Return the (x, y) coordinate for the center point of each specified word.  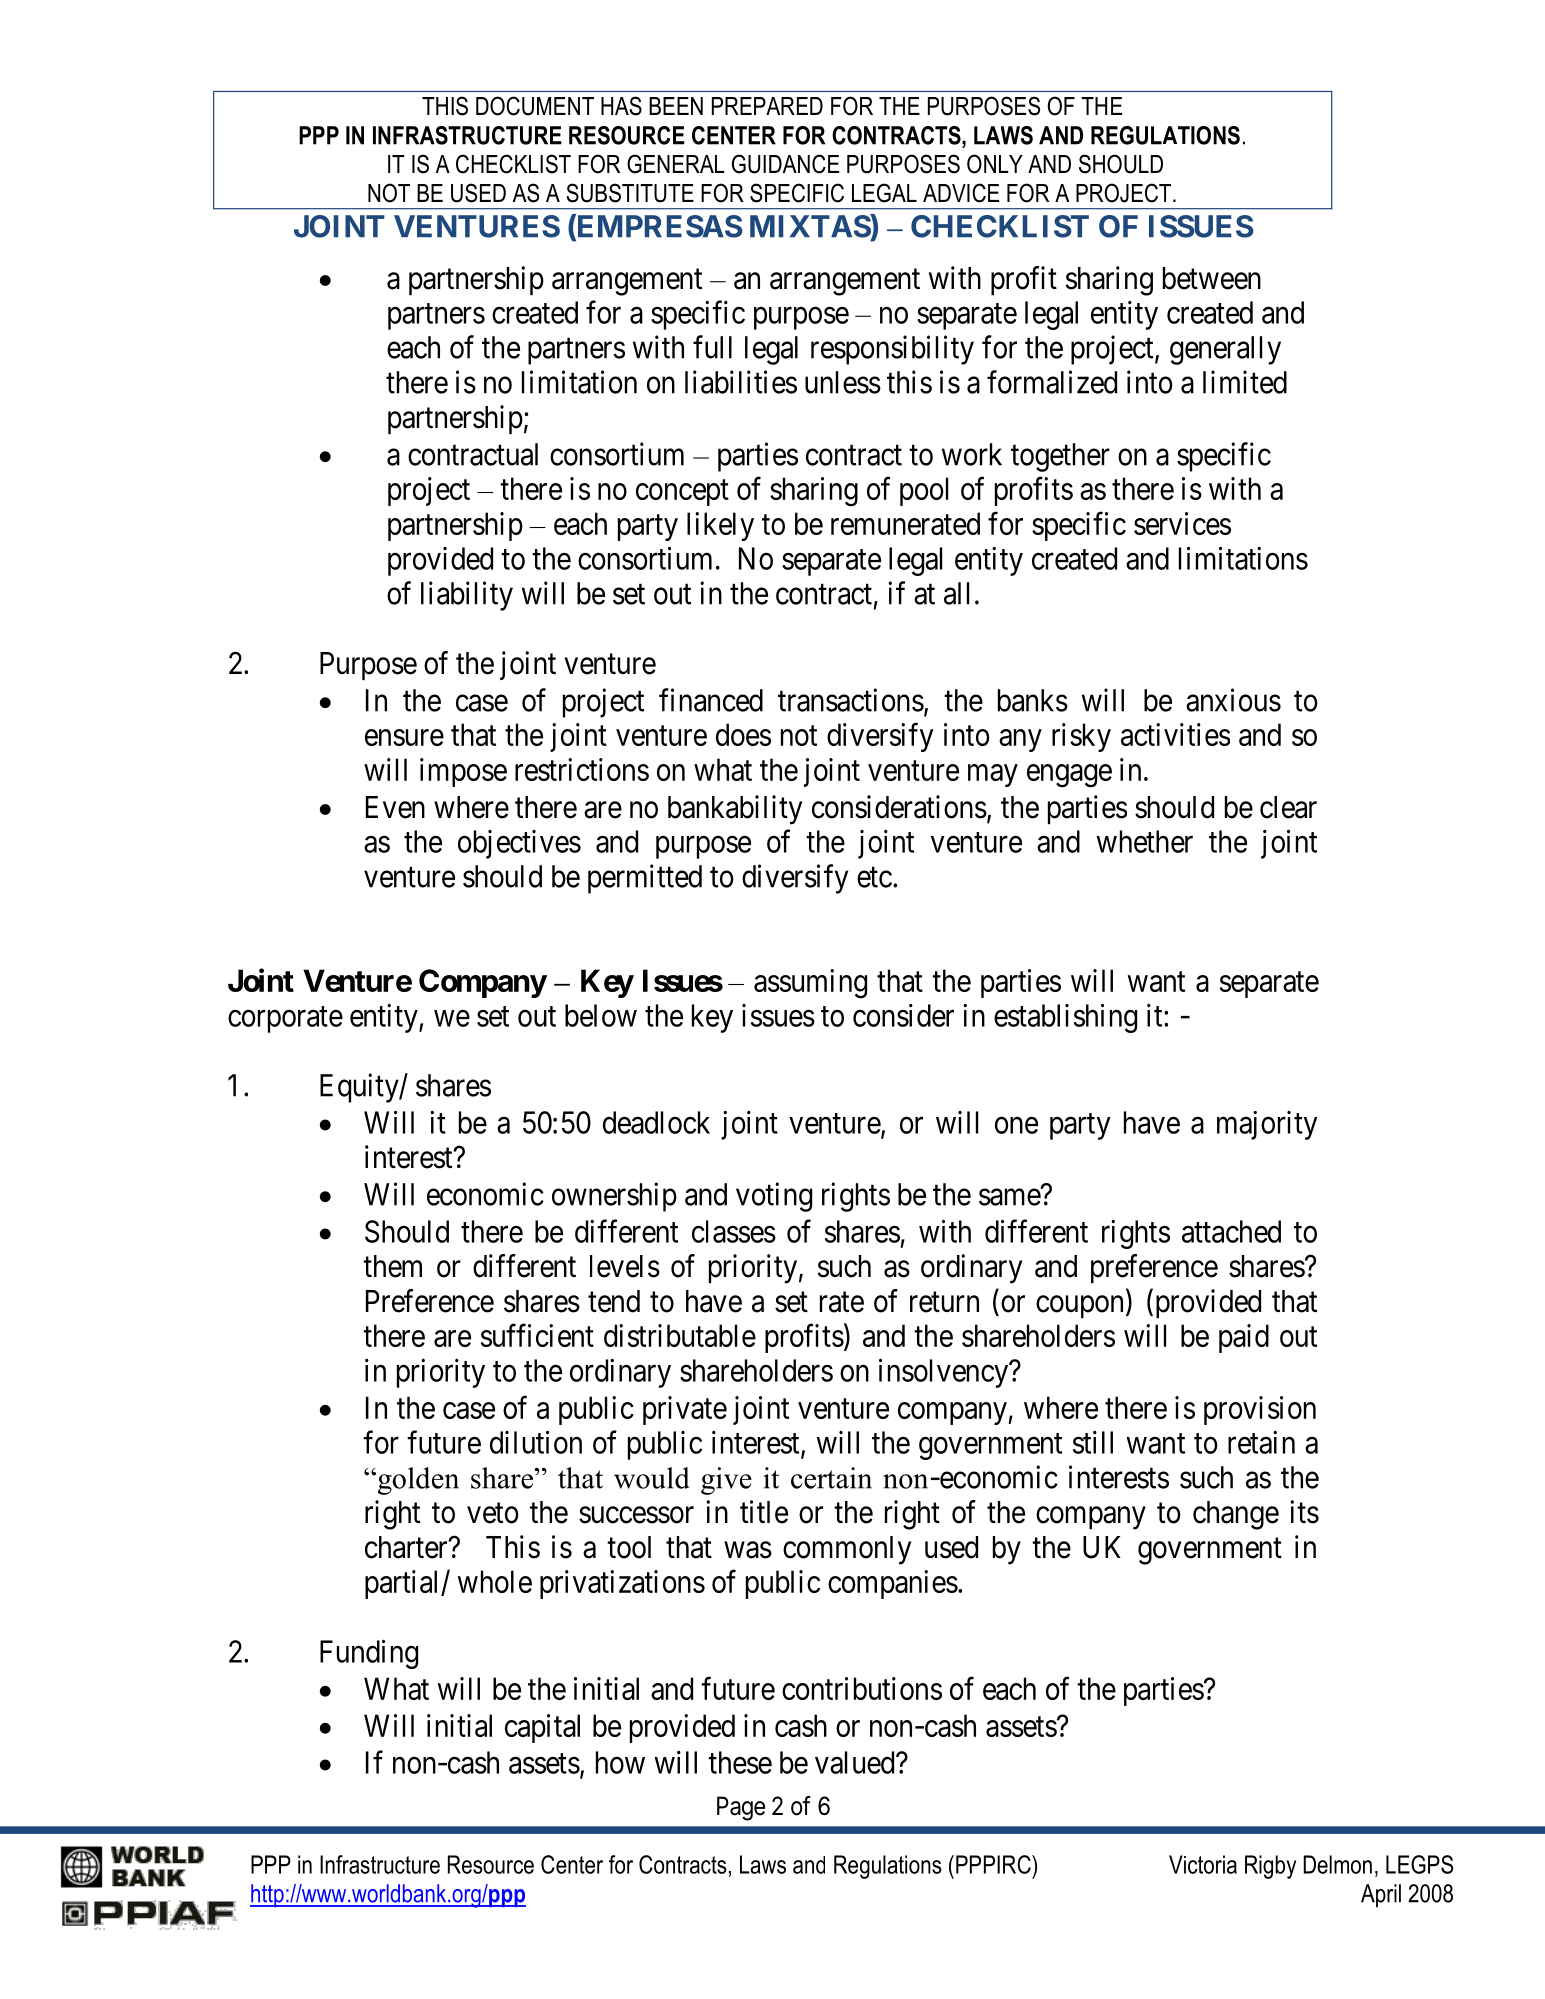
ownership (614, 1197)
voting (774, 1197)
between (1212, 278)
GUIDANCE (785, 164)
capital (542, 1728)
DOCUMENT (535, 106)
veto (493, 1513)
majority (1267, 1125)
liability (467, 596)
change (1236, 1515)
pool (924, 491)
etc (874, 877)
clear (1288, 807)
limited (1245, 382)
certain (831, 1478)
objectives (519, 844)
